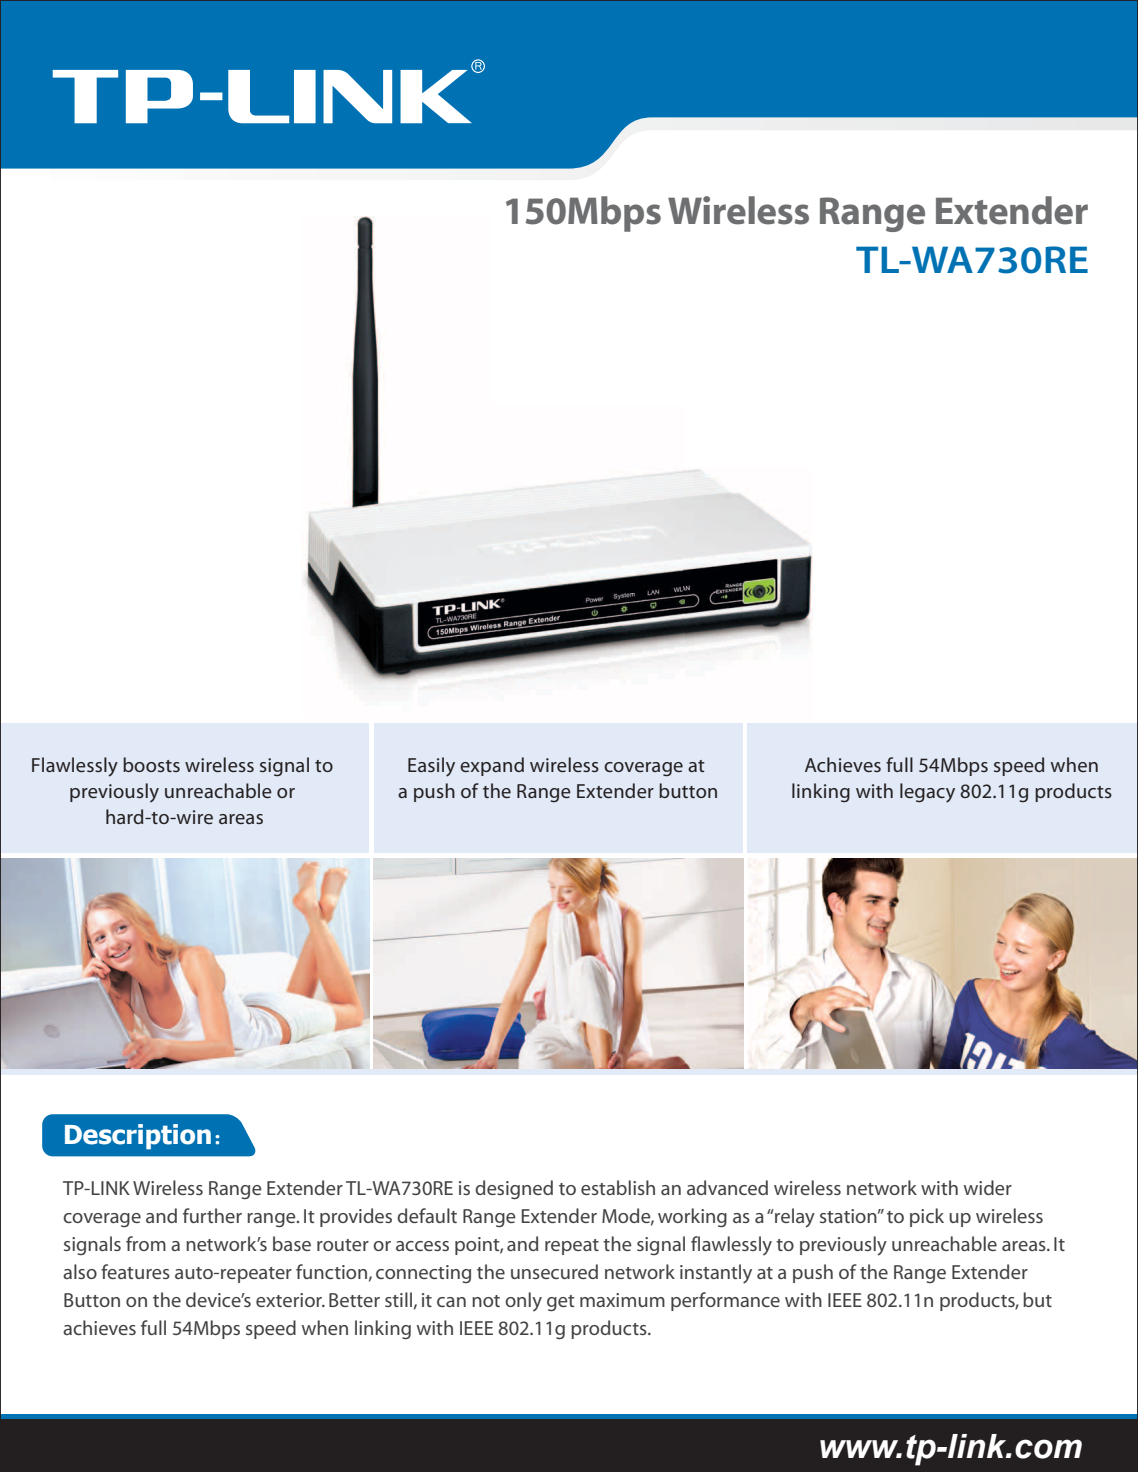 This image has height=1472, width=1138. What do you see at coordinates (492, 766) in the image?
I see `expand` at bounding box center [492, 766].
